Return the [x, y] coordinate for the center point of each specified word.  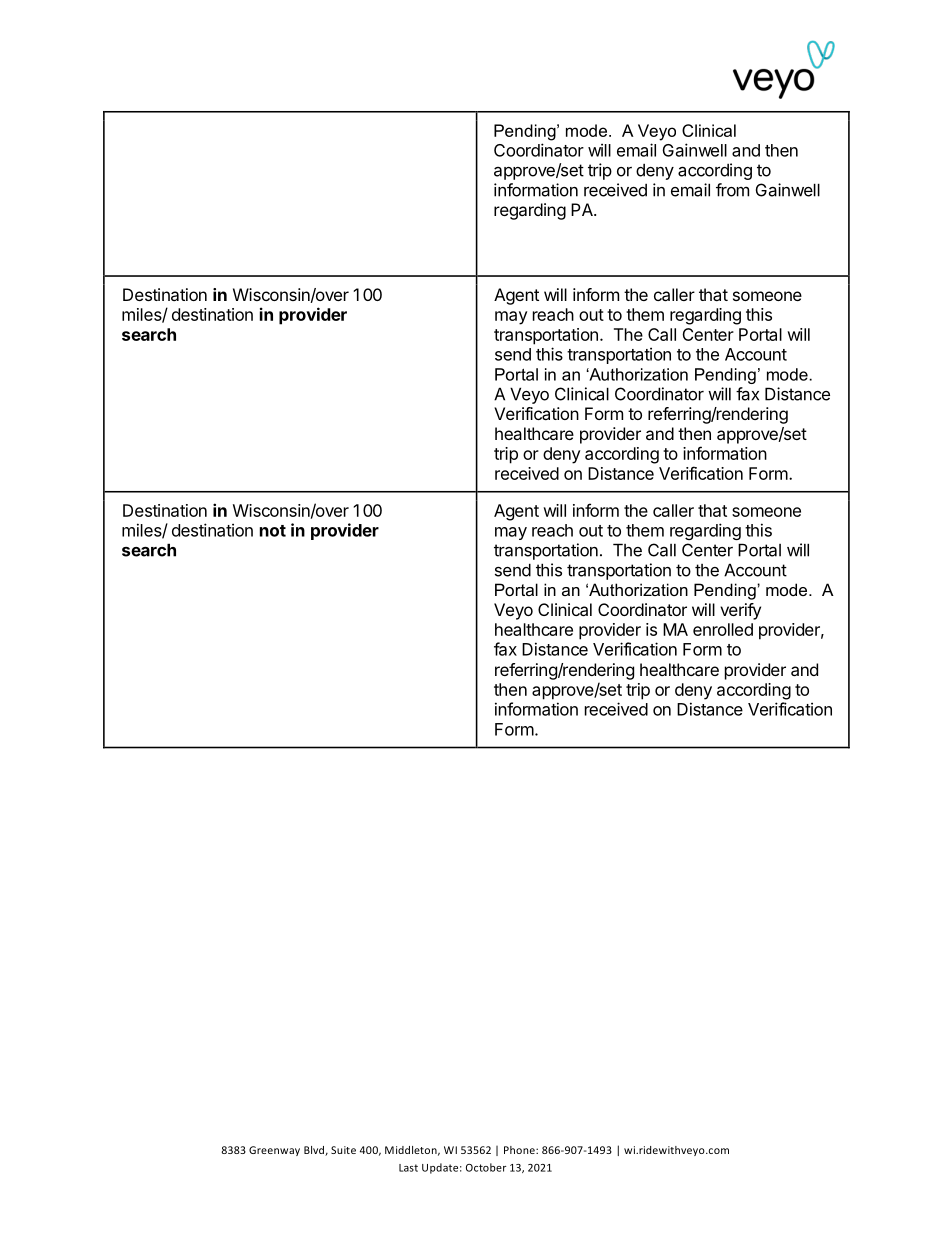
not [273, 531]
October [486, 1167]
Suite [343, 1150]
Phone [520, 1150]
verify [740, 611]
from [732, 190]
